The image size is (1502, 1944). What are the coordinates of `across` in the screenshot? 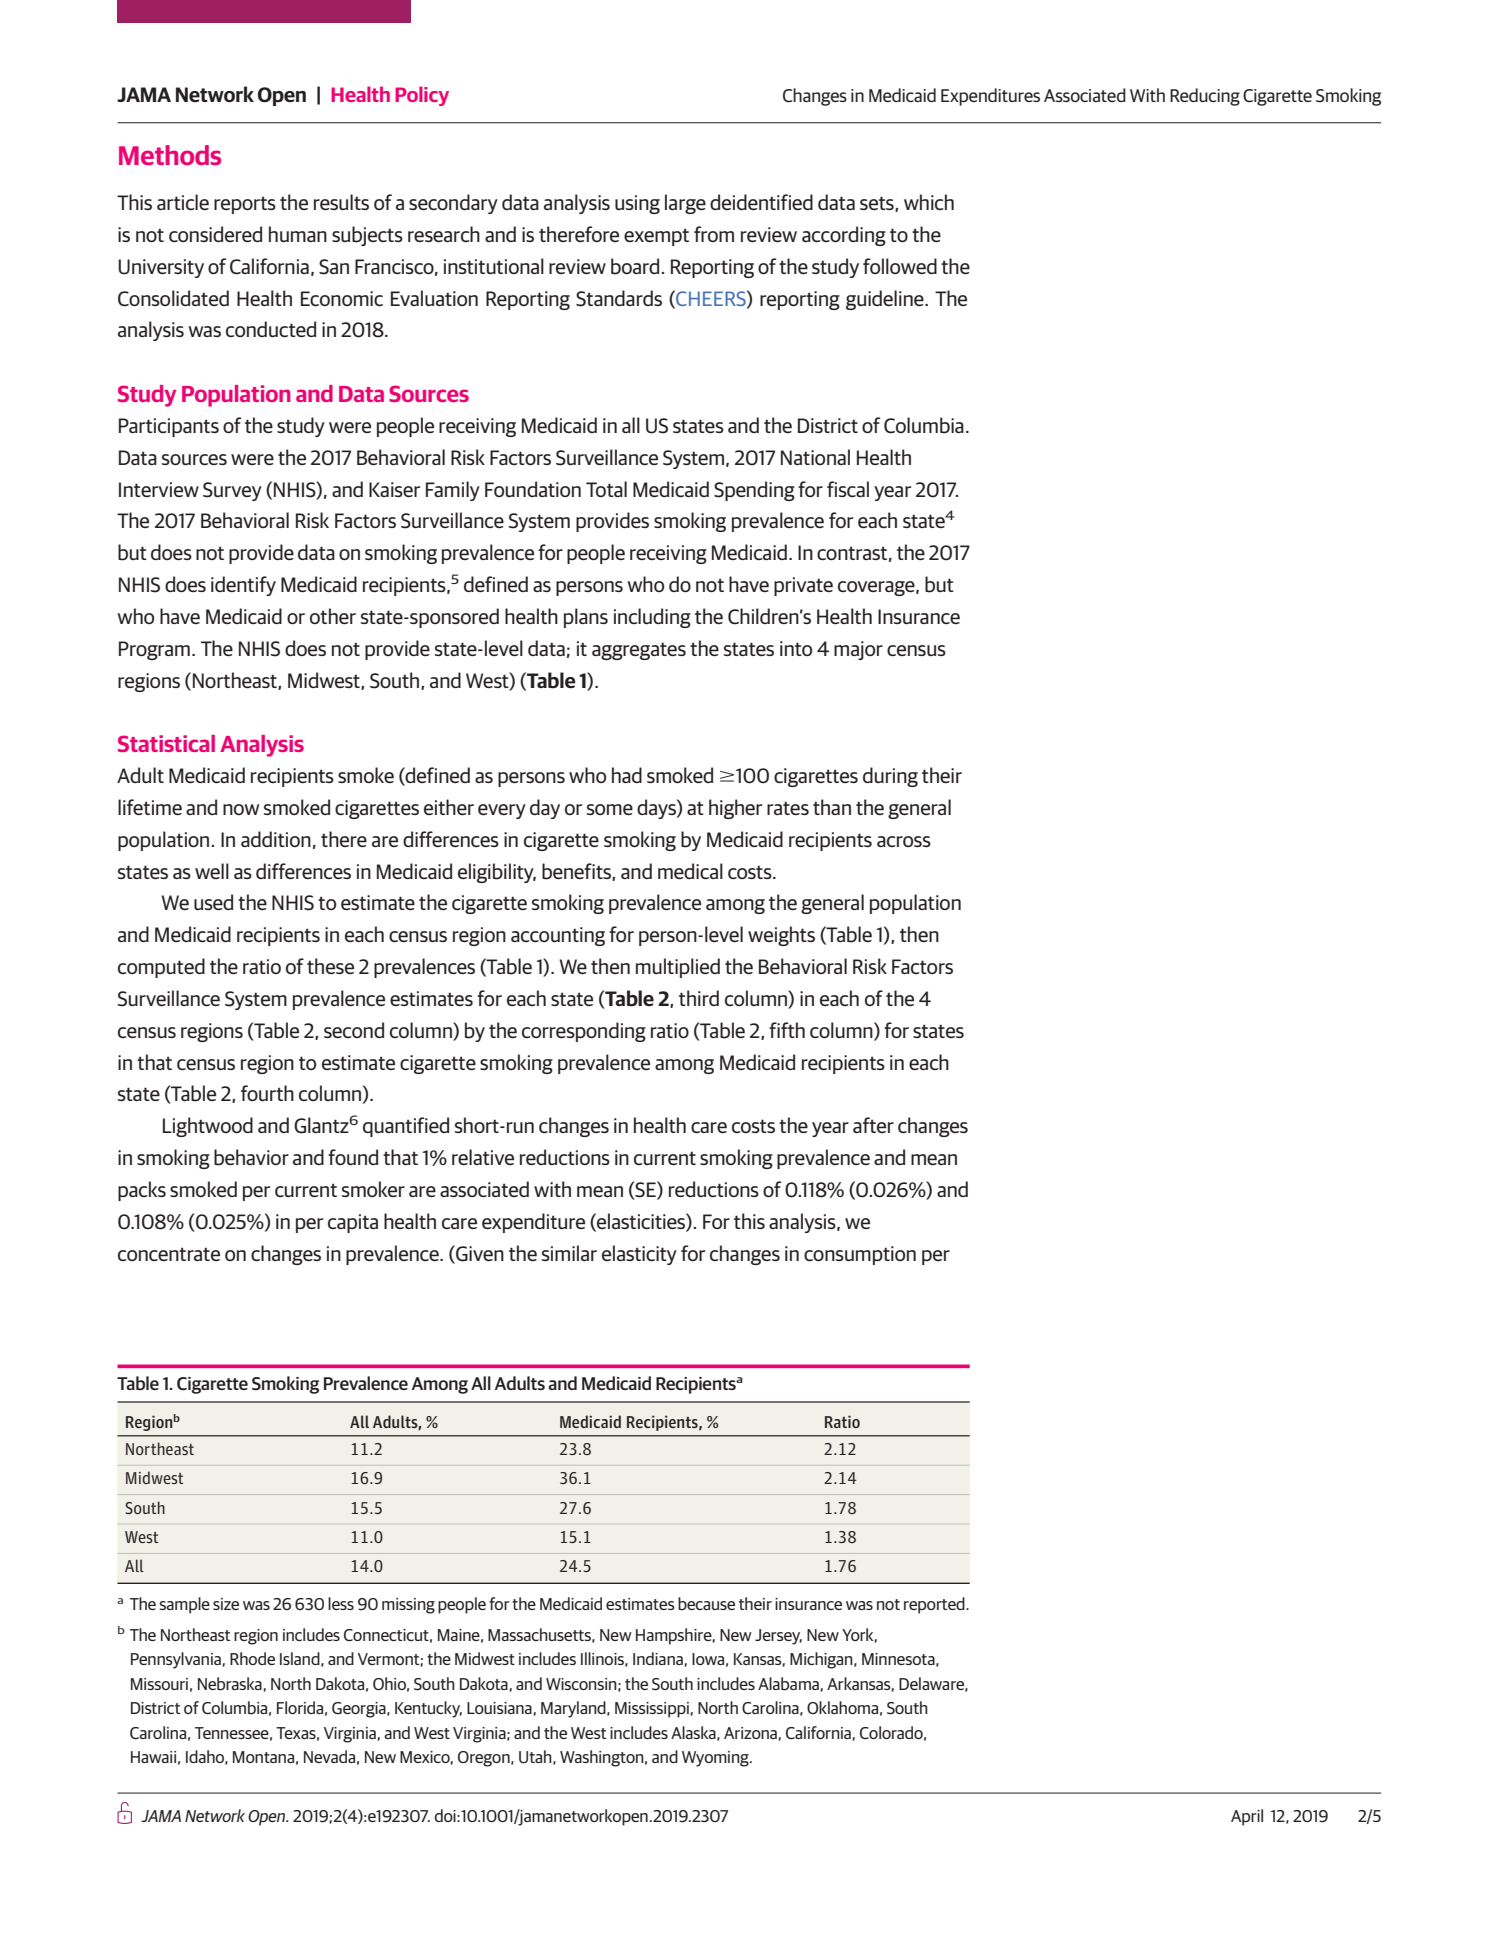 It's located at (904, 841).
